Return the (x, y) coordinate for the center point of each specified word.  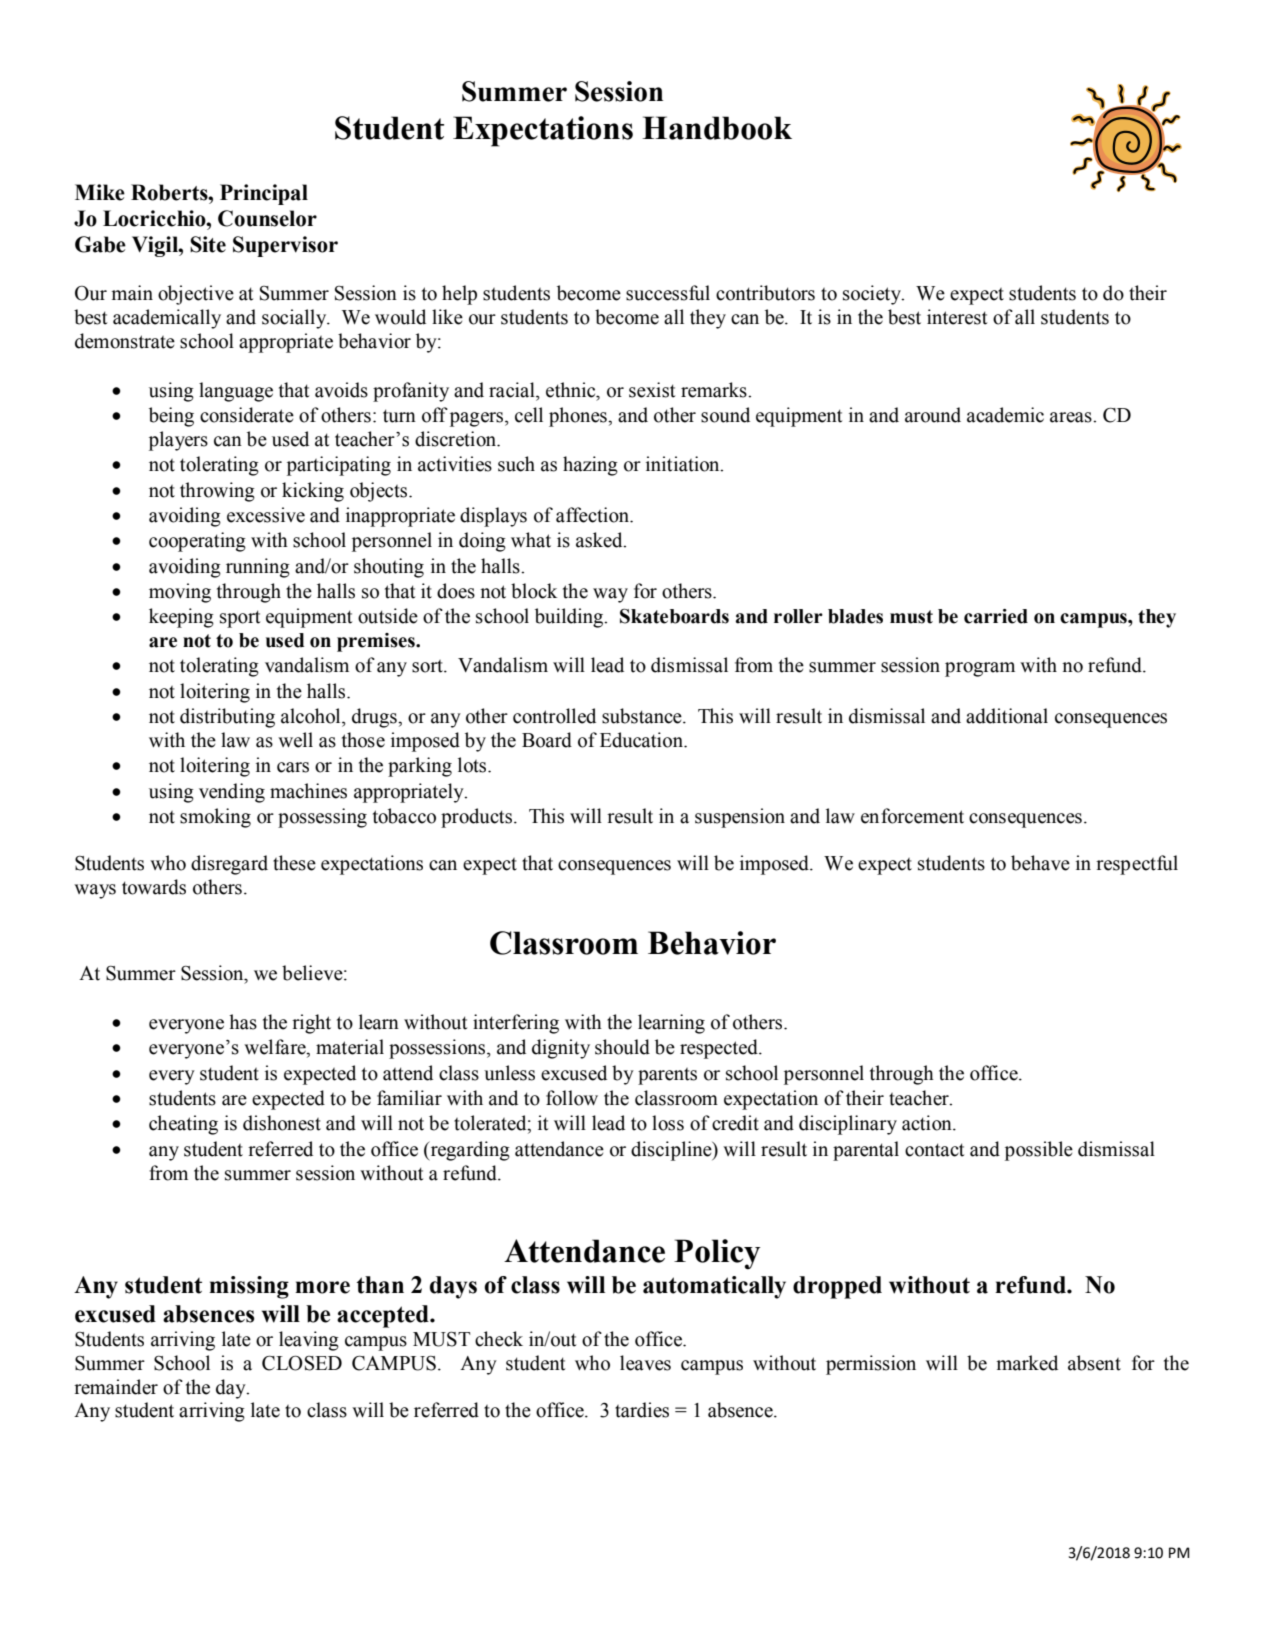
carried (996, 616)
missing (249, 1287)
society (873, 295)
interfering (516, 1024)
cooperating (197, 542)
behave (1040, 863)
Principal (264, 194)
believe (313, 973)
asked (600, 540)
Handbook (717, 128)
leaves (645, 1363)
